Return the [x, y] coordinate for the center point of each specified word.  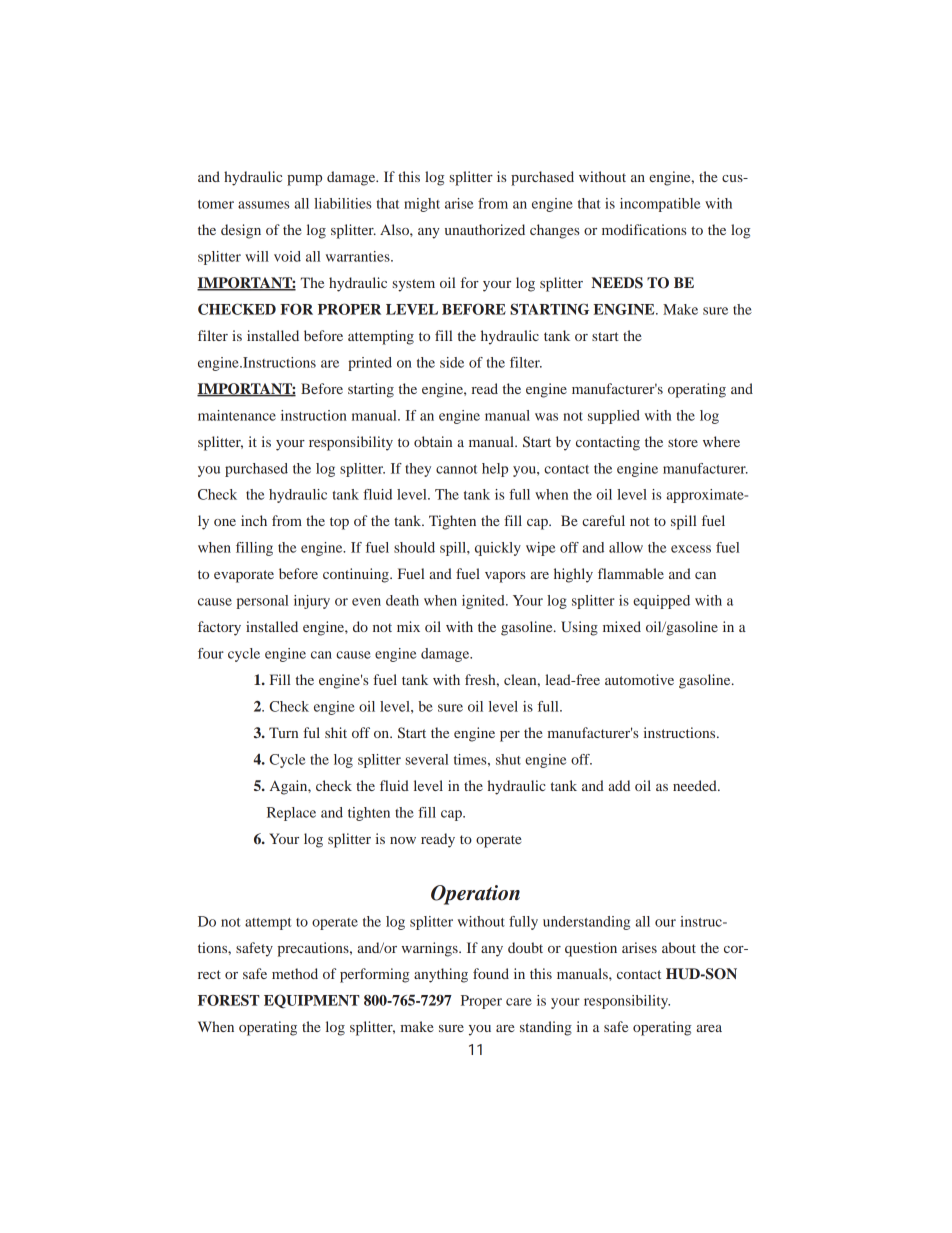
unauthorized [485, 229]
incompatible [660, 205]
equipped [661, 602]
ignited [484, 602]
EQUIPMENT [312, 1001]
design [241, 231]
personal [262, 602]
